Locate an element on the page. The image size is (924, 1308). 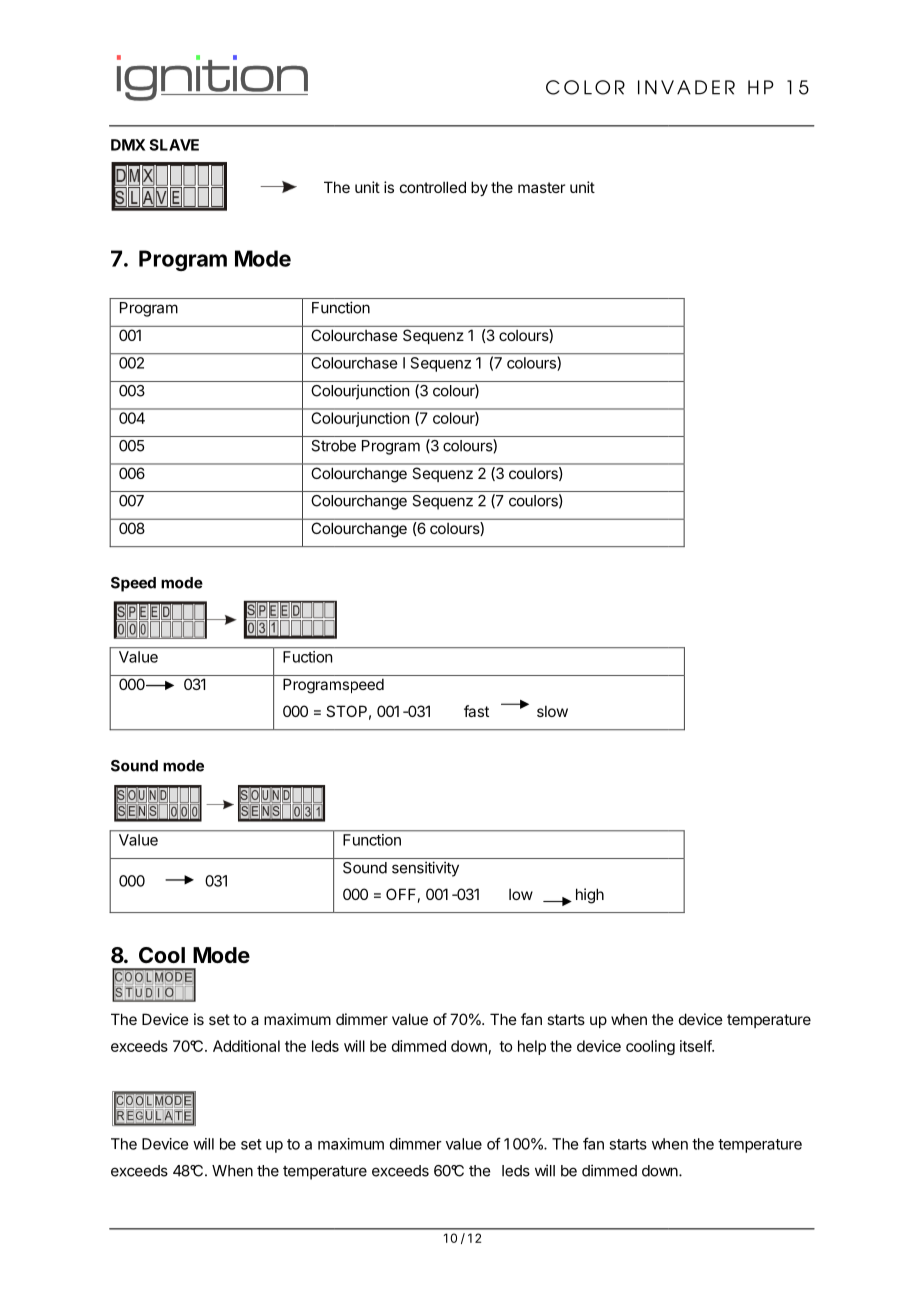
sensitivity is located at coordinates (425, 869).
